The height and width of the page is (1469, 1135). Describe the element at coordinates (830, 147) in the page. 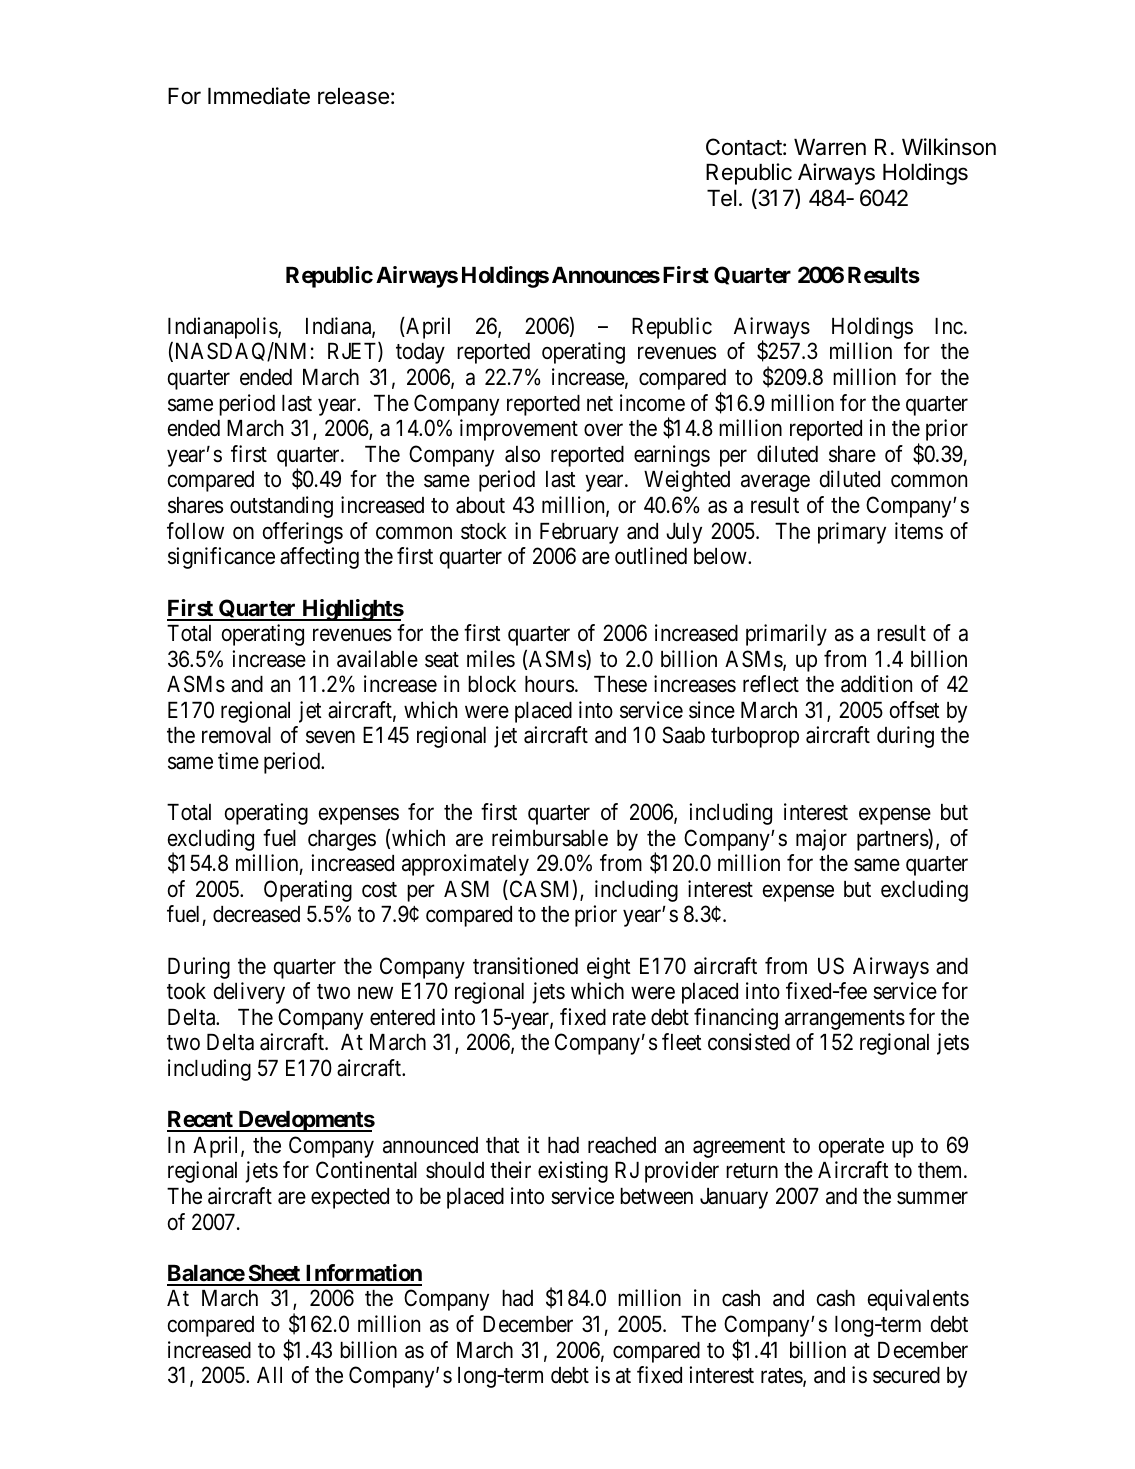

I see `Warren` at that location.
